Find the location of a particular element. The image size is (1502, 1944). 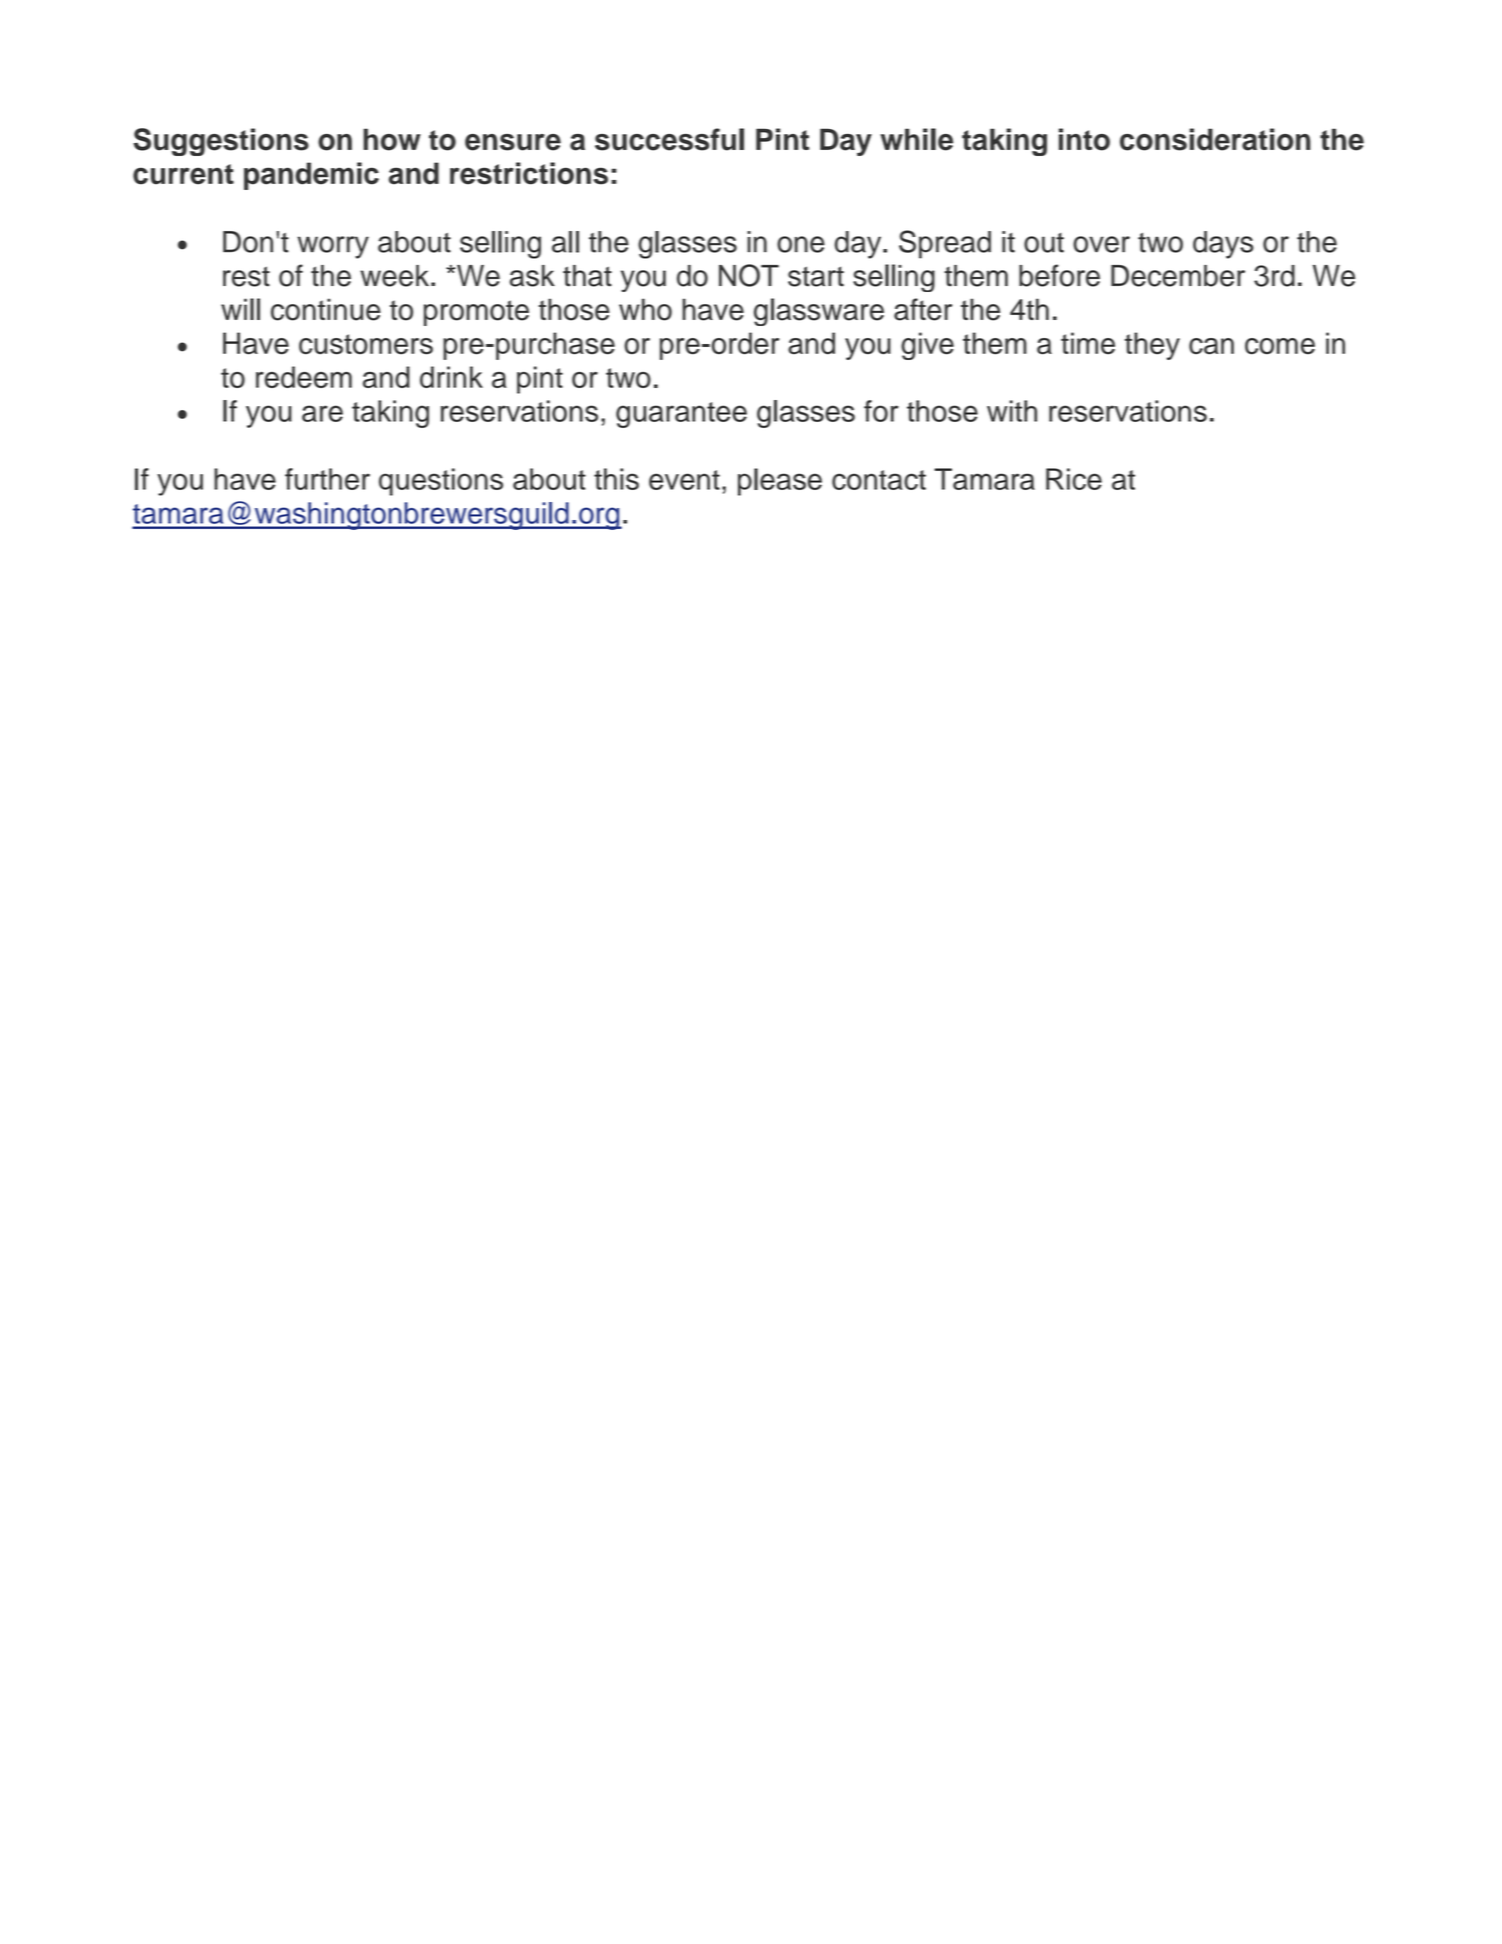

event is located at coordinates (684, 480).
